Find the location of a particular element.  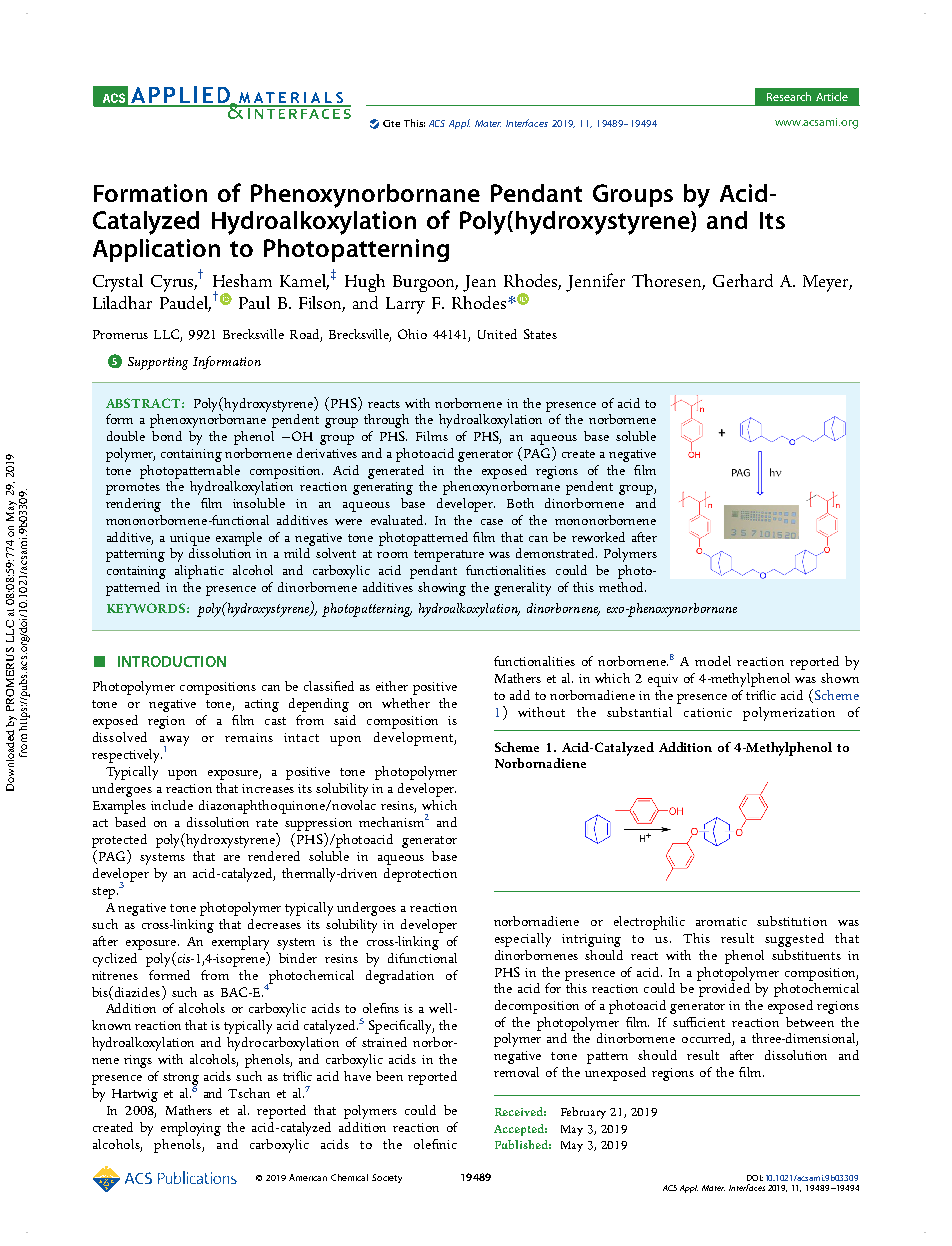

Research is located at coordinates (789, 96).
